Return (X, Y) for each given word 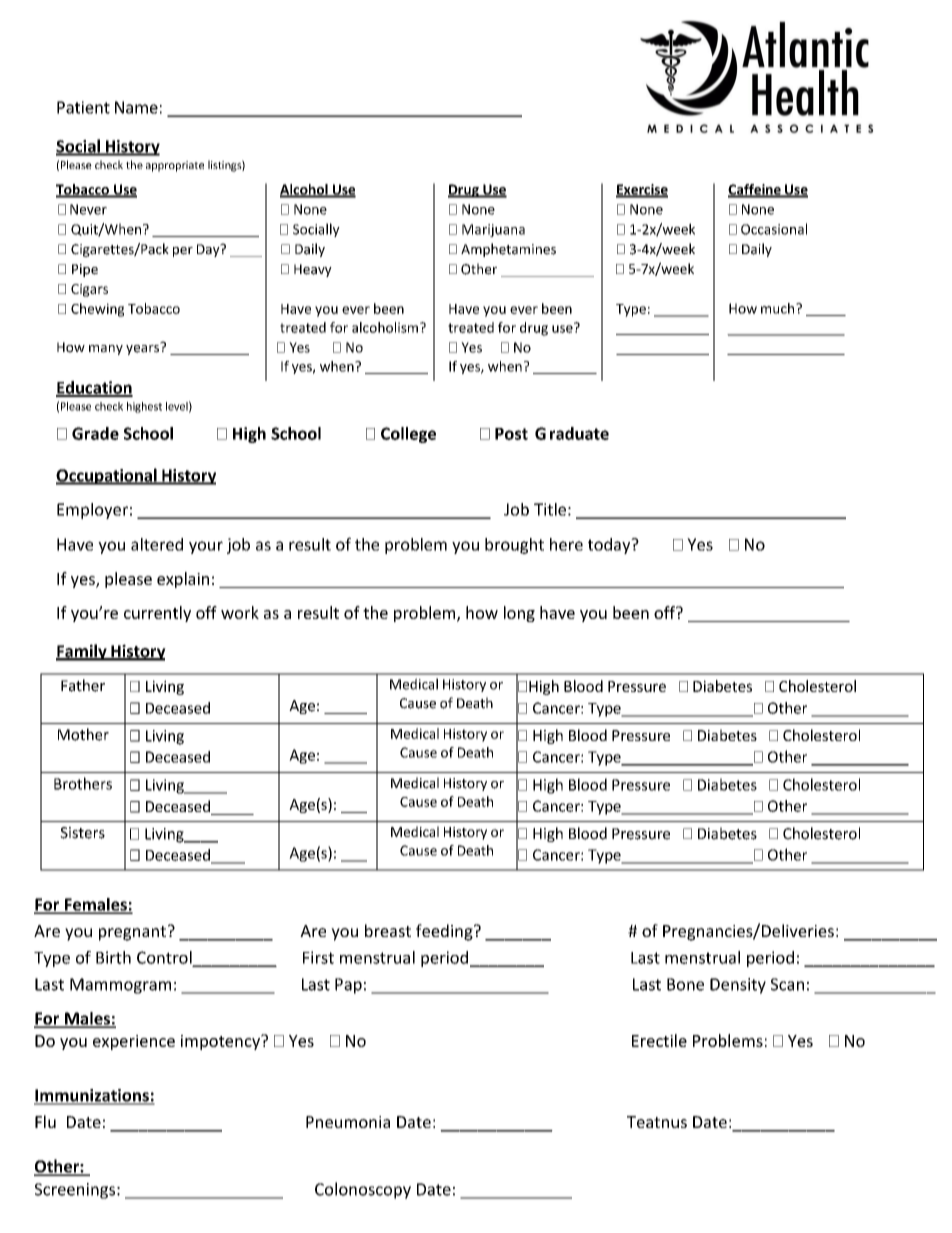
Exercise (642, 190)
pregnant (132, 933)
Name (136, 107)
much (777, 308)
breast (388, 930)
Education (94, 388)
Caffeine (755, 190)
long (519, 614)
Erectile (659, 1040)
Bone (685, 984)
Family (82, 652)
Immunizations (92, 1096)
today (610, 546)
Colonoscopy (363, 1190)
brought (514, 546)
